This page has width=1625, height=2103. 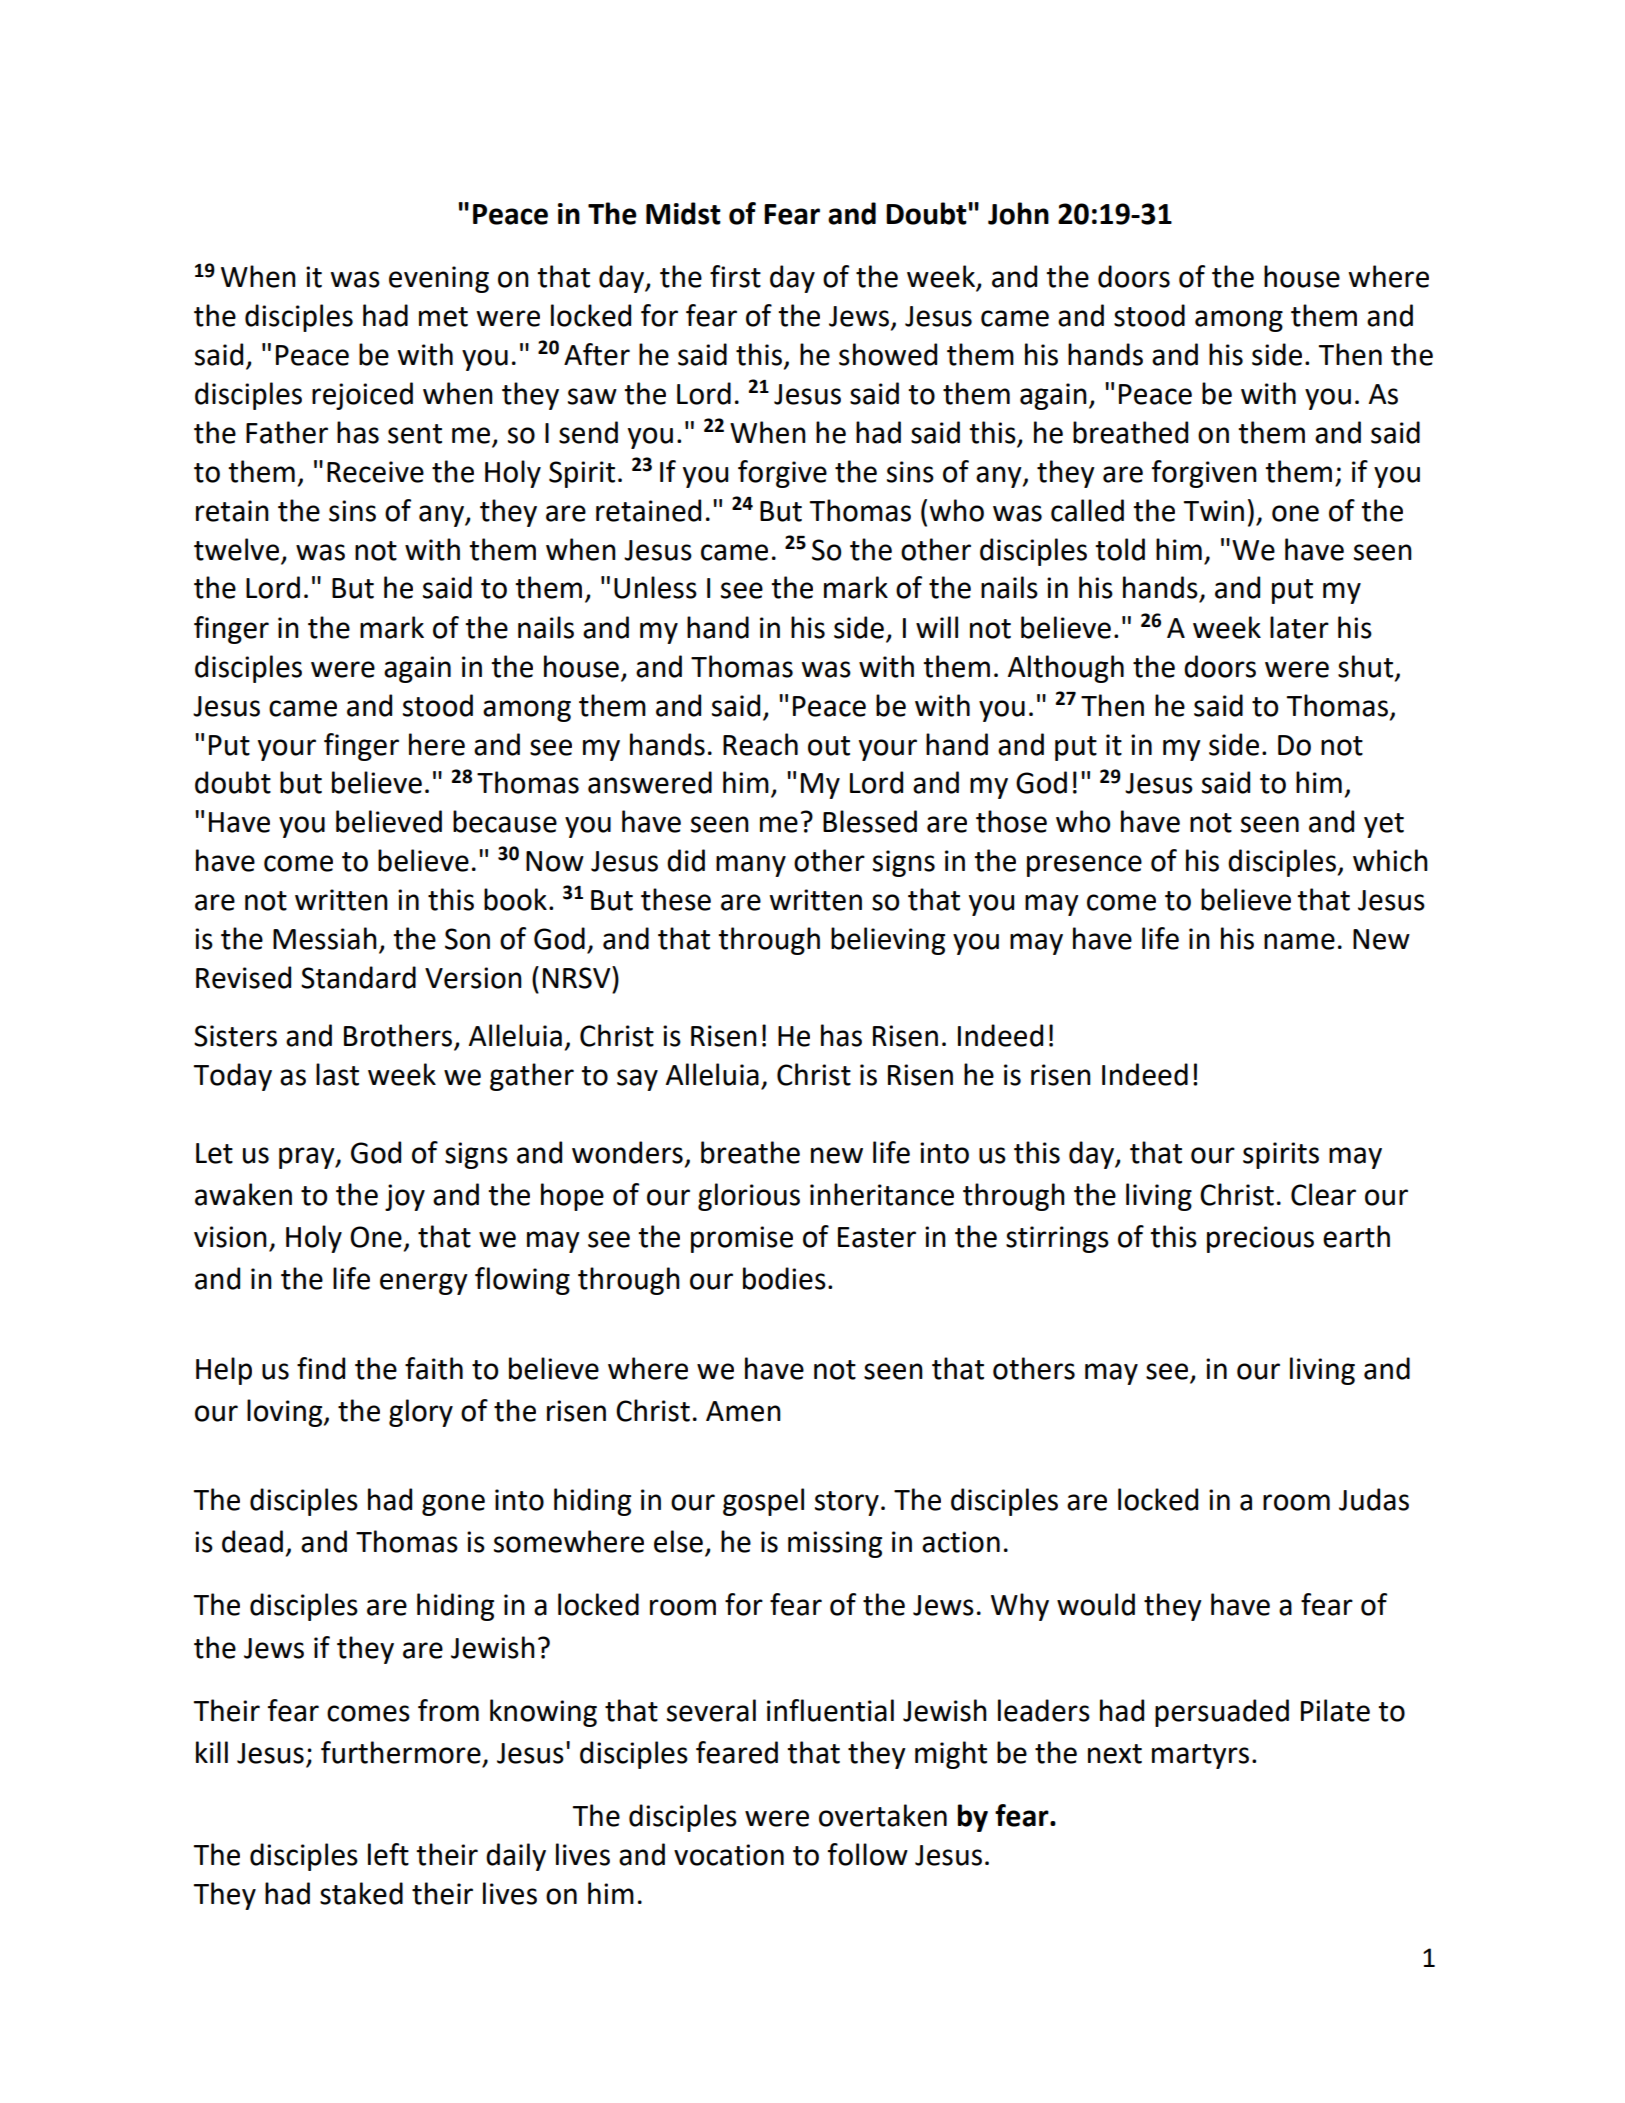 What do you see at coordinates (388, 1854) in the page?
I see `left` at bounding box center [388, 1854].
